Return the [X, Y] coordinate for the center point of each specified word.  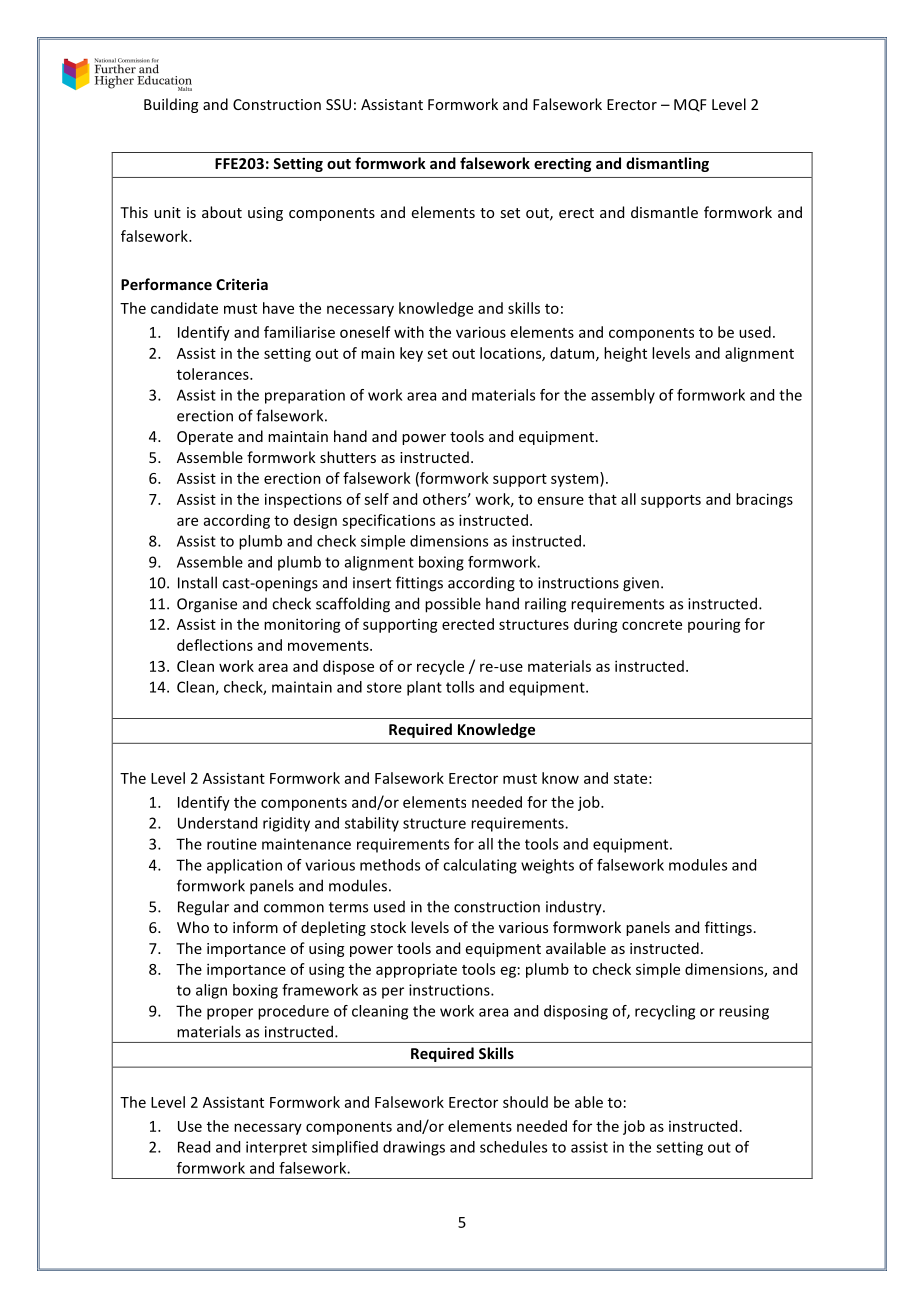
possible [453, 605]
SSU [338, 104]
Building [171, 105]
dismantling [667, 164]
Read [194, 1147]
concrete [652, 625]
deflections [215, 645]
